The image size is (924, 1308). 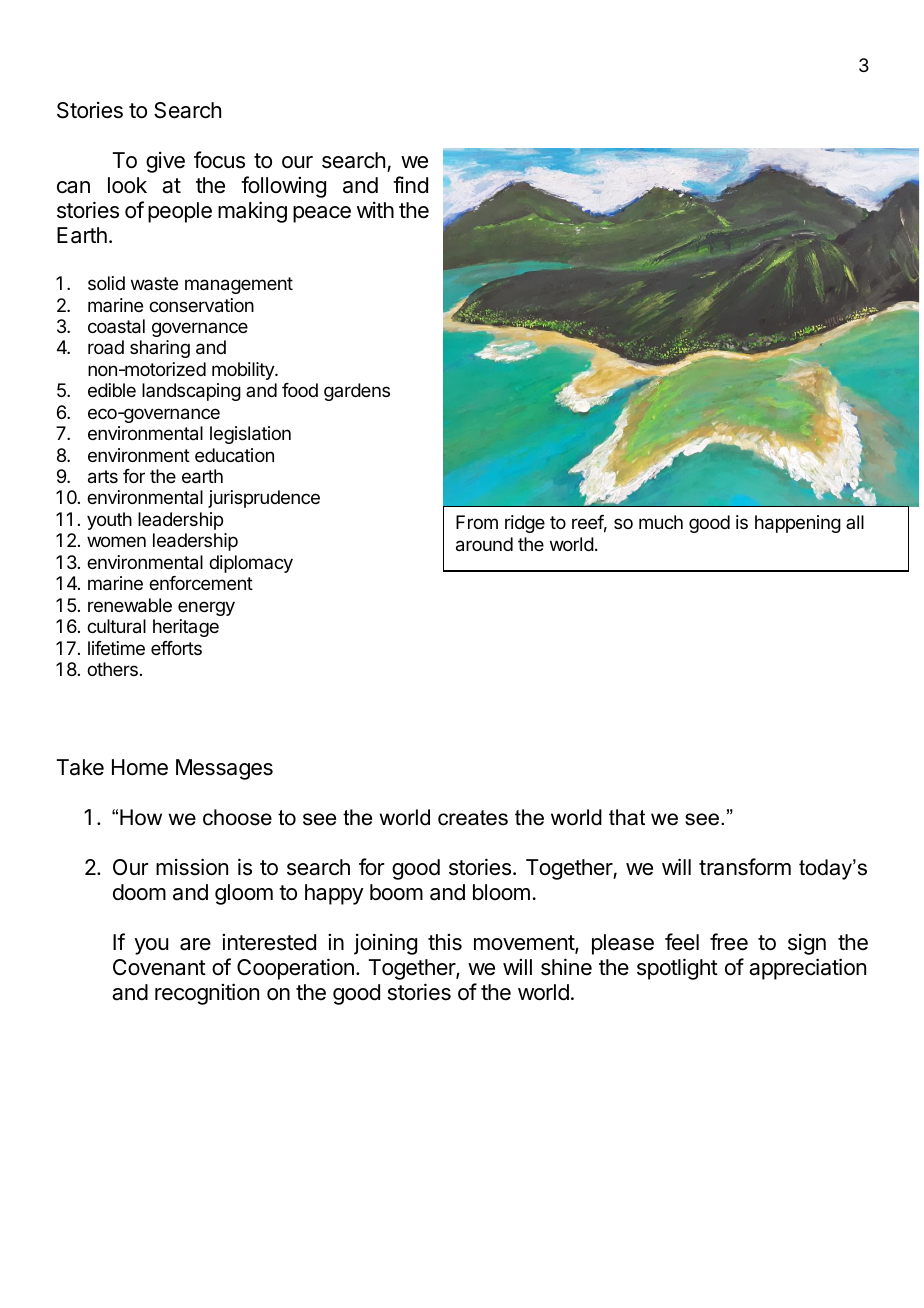 What do you see at coordinates (627, 817) in the screenshot?
I see `that` at bounding box center [627, 817].
